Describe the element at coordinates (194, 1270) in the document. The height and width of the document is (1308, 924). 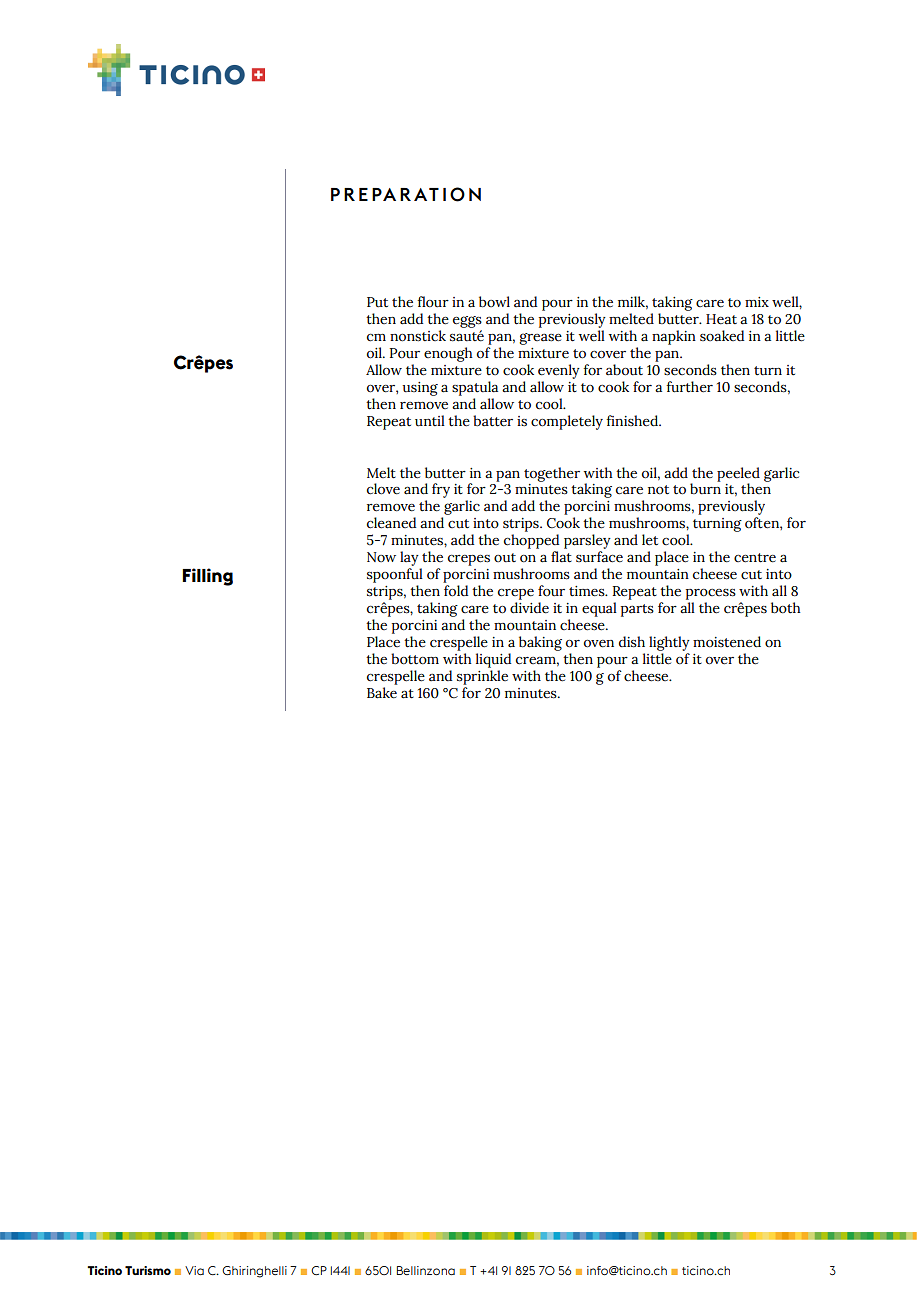
I see `Via` at that location.
